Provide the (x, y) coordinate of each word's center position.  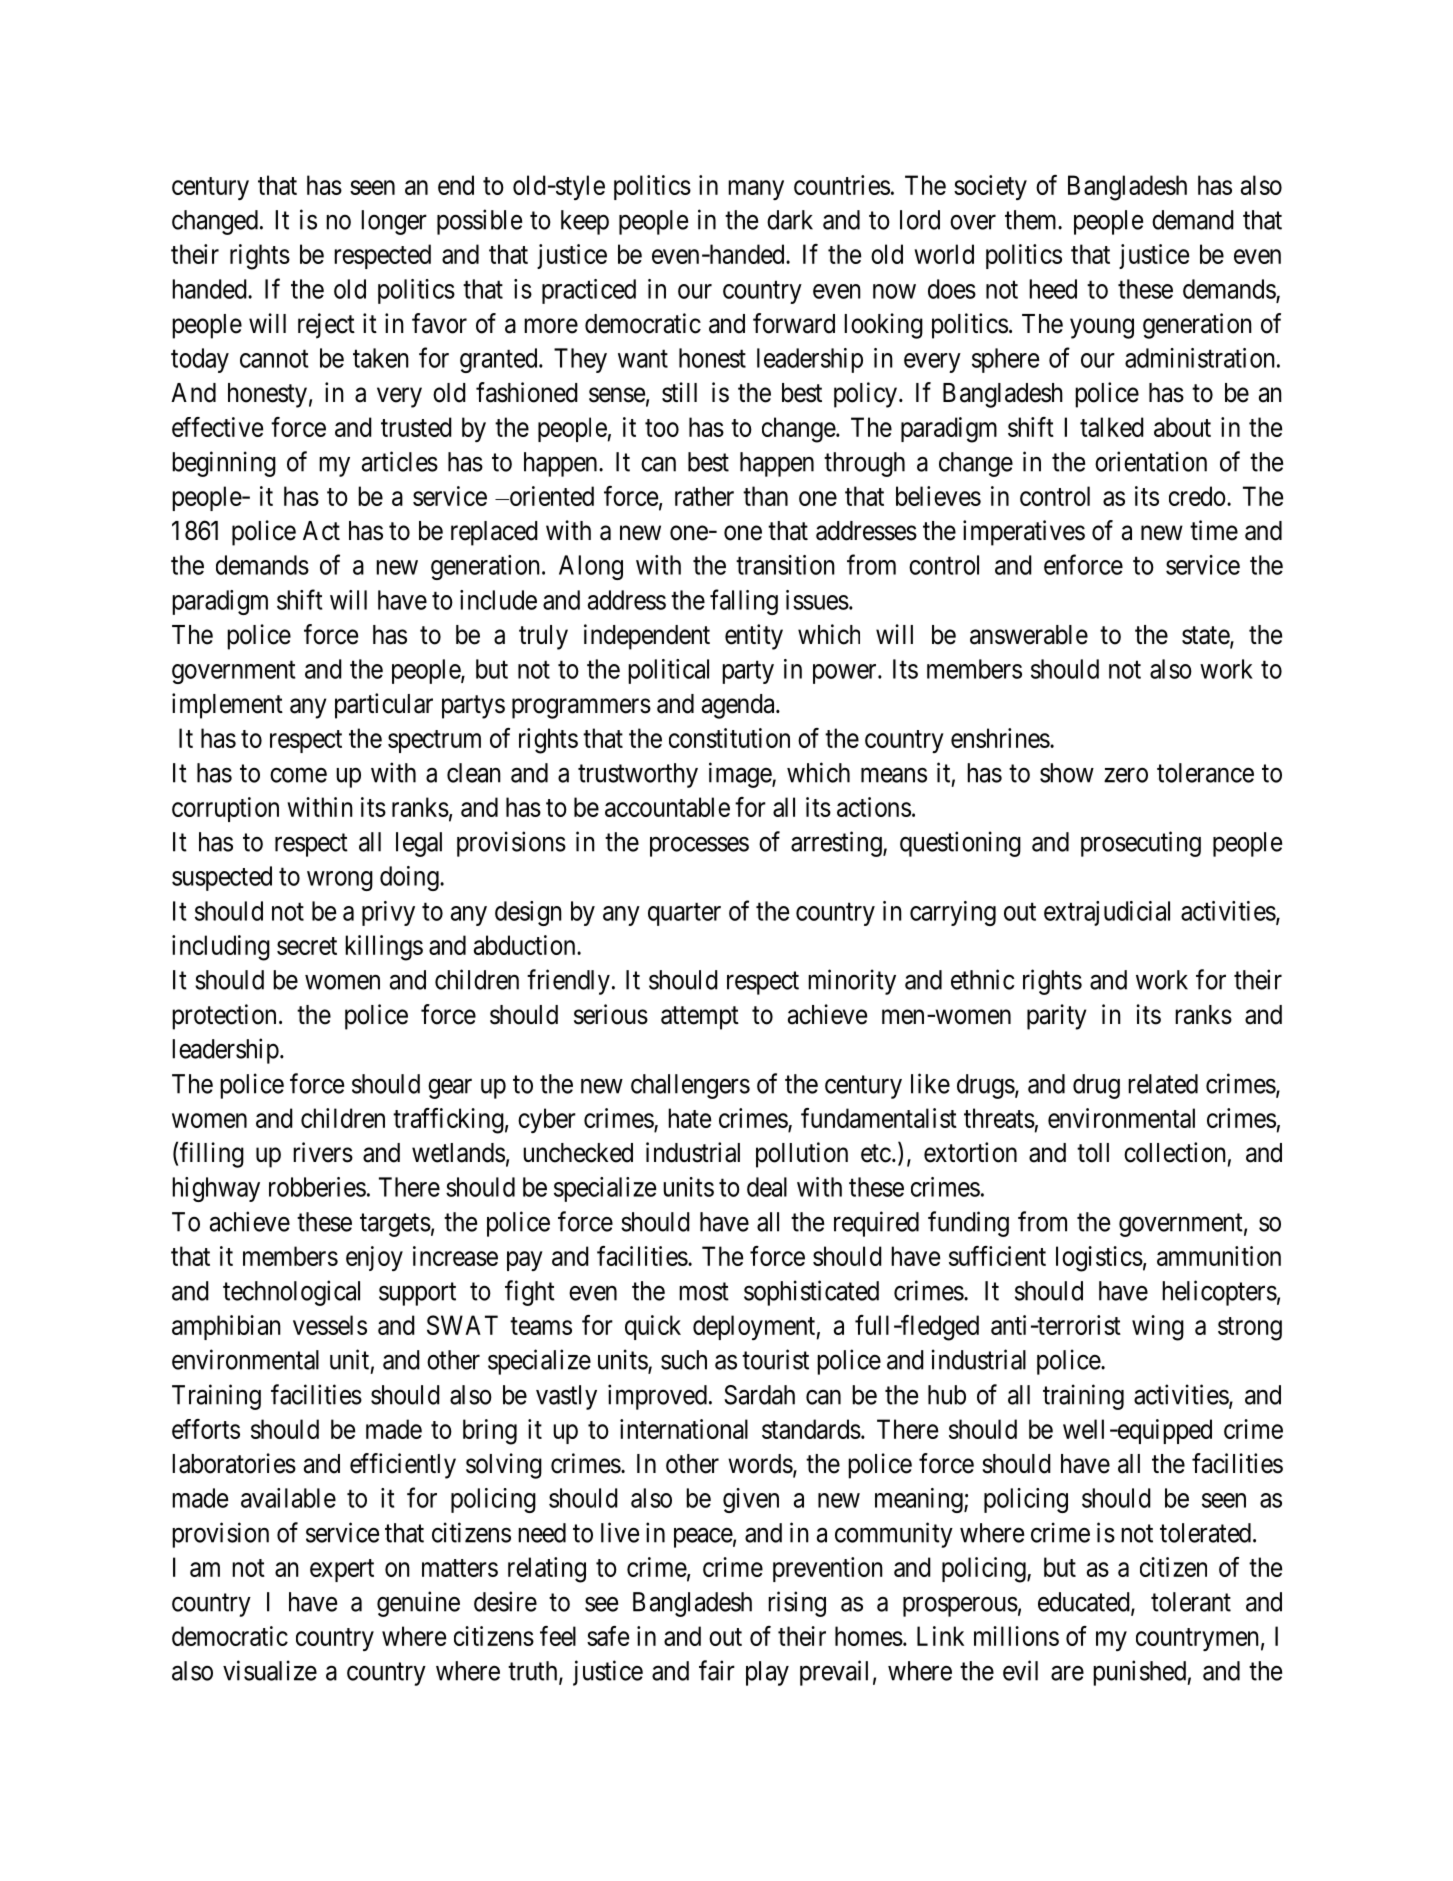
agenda (739, 706)
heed (1053, 289)
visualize (270, 1670)
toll (1093, 1153)
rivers (323, 1152)
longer (394, 222)
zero (1126, 775)
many (756, 190)
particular (384, 706)
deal (767, 1187)
